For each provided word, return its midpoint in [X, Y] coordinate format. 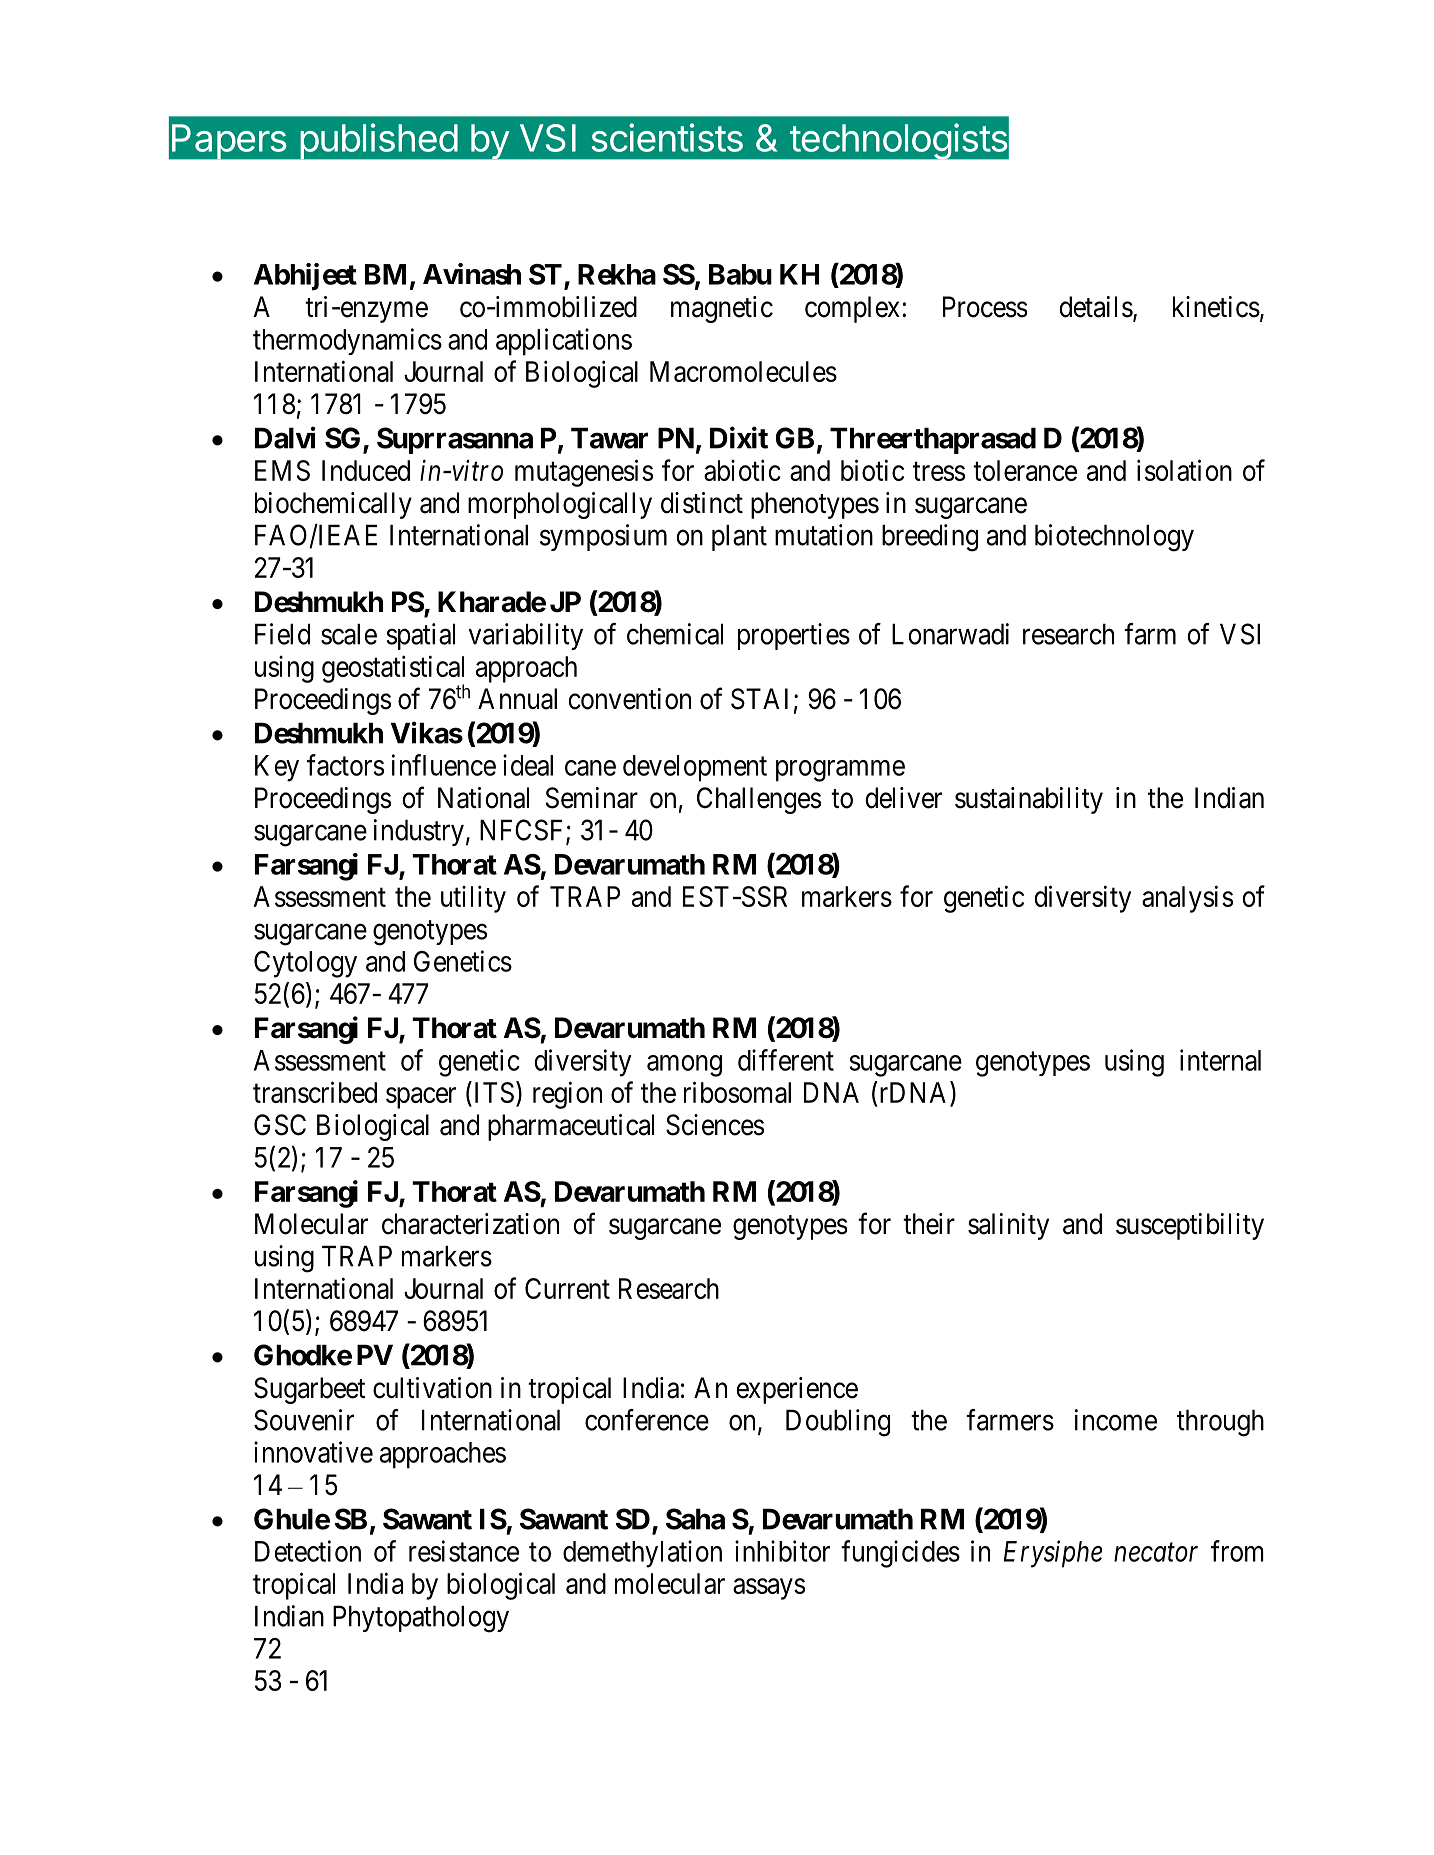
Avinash [472, 274]
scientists [667, 137]
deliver [903, 798]
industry [419, 832]
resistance [464, 1551]
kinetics [1216, 307]
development [695, 768]
